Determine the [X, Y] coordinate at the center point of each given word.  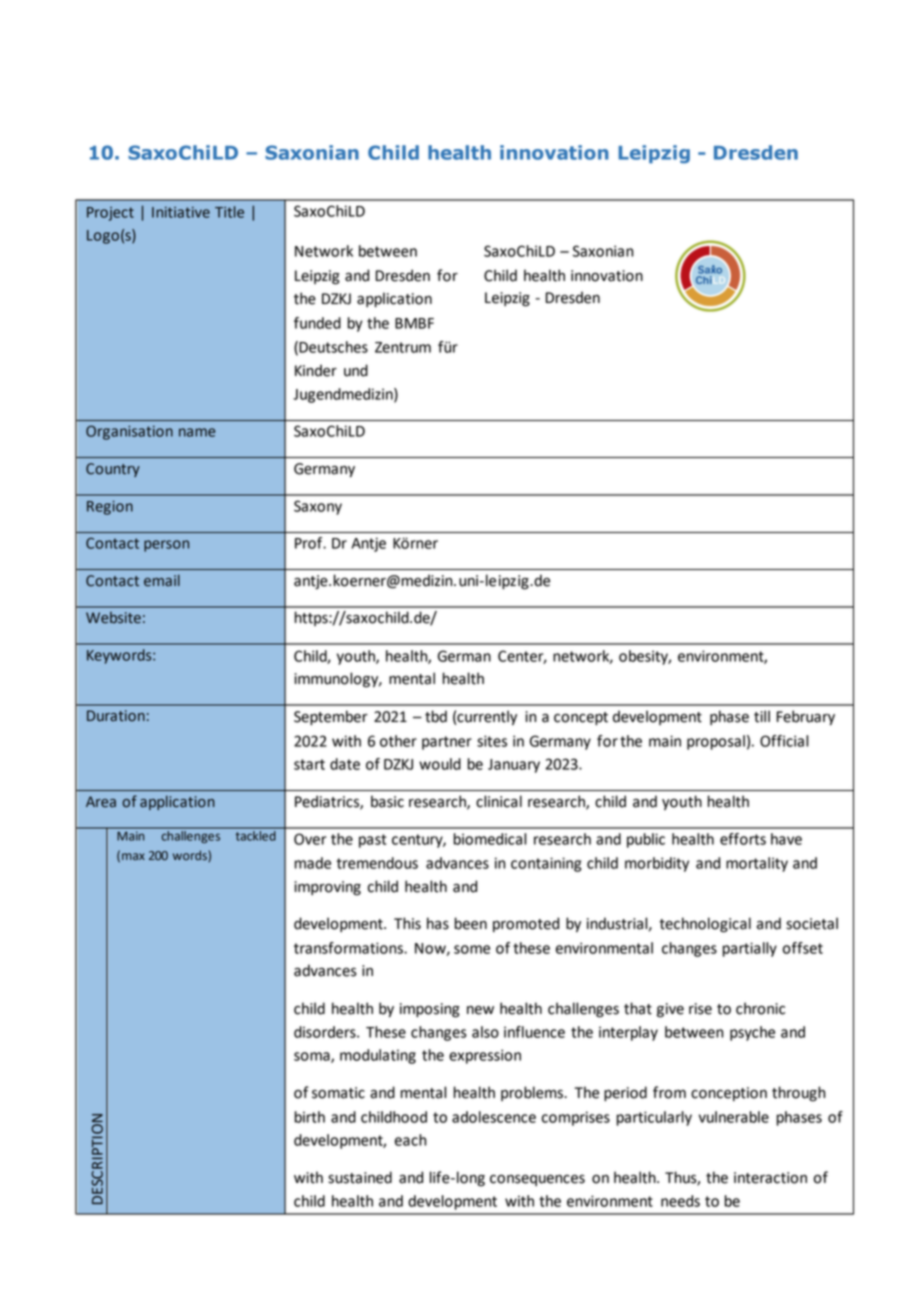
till [762, 716]
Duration [116, 716]
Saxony [318, 507]
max [133, 856]
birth [310, 1117]
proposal [716, 742]
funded [317, 323]
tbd [436, 716]
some [472, 949]
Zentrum [403, 347]
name [197, 432]
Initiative [181, 212]
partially [750, 949]
